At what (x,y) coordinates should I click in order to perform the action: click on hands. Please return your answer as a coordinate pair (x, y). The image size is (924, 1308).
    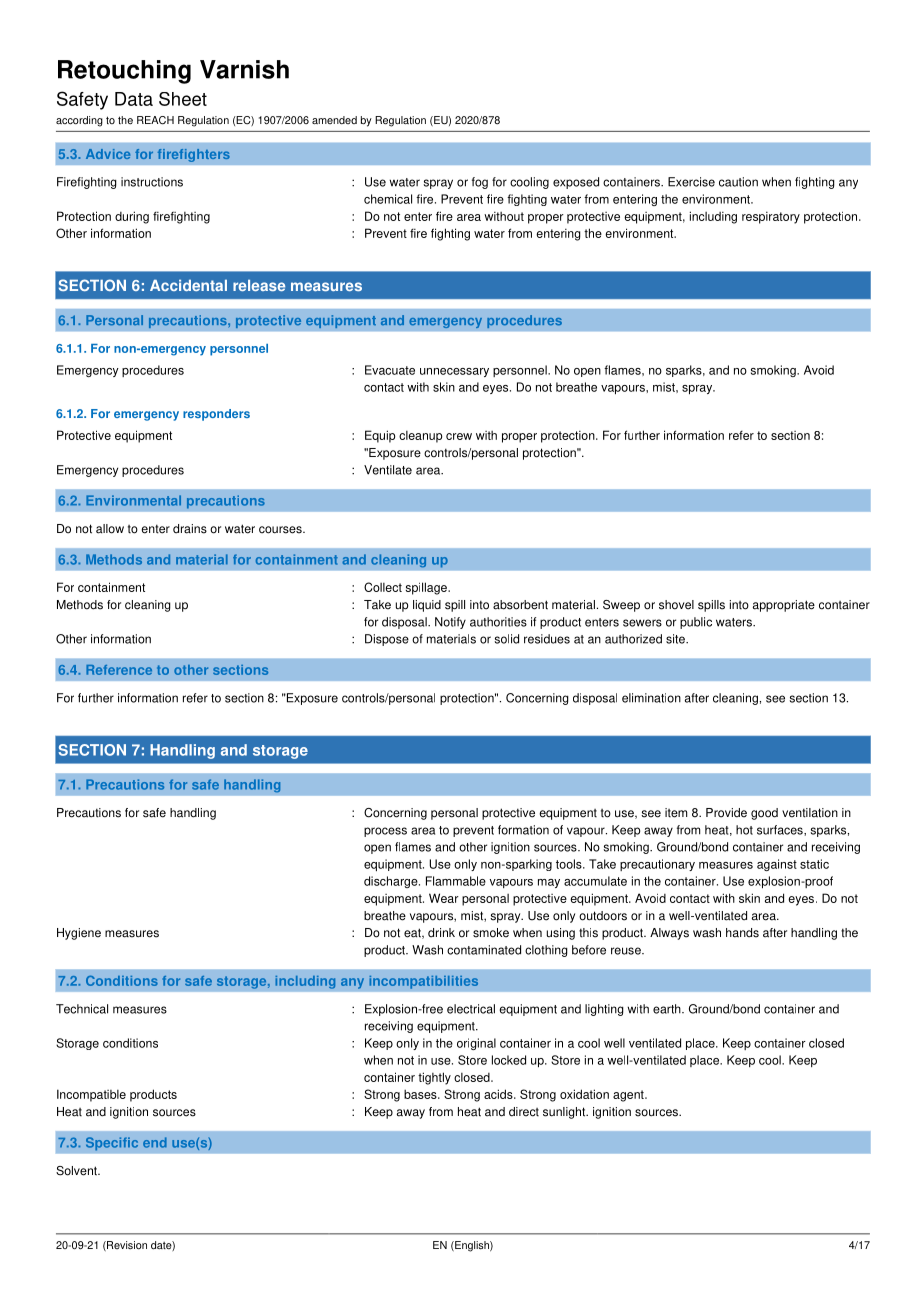
    Looking at the image, I should click on (742, 933).
